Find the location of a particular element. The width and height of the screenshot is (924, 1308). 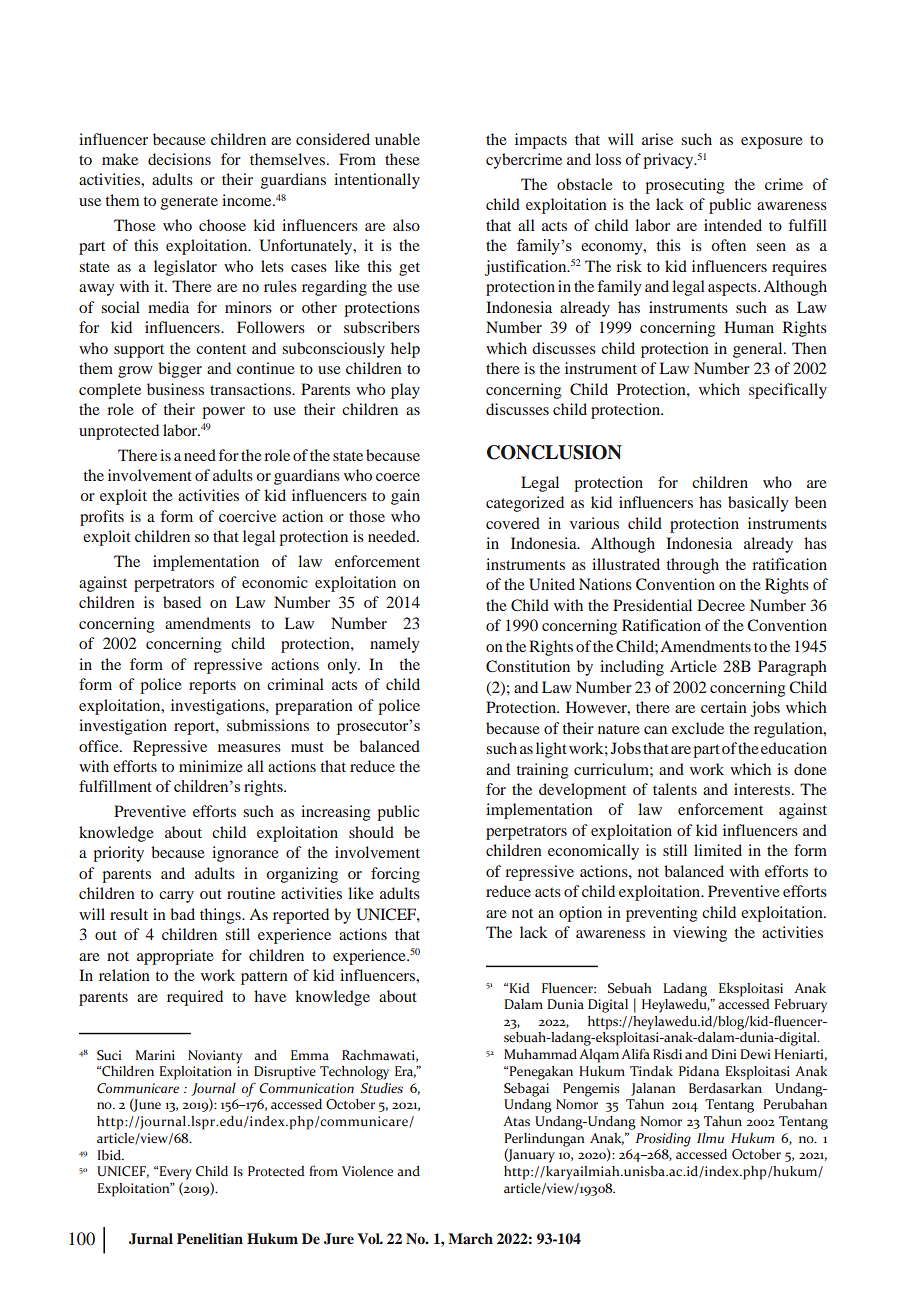

Jurnal is located at coordinates (151, 1239).
